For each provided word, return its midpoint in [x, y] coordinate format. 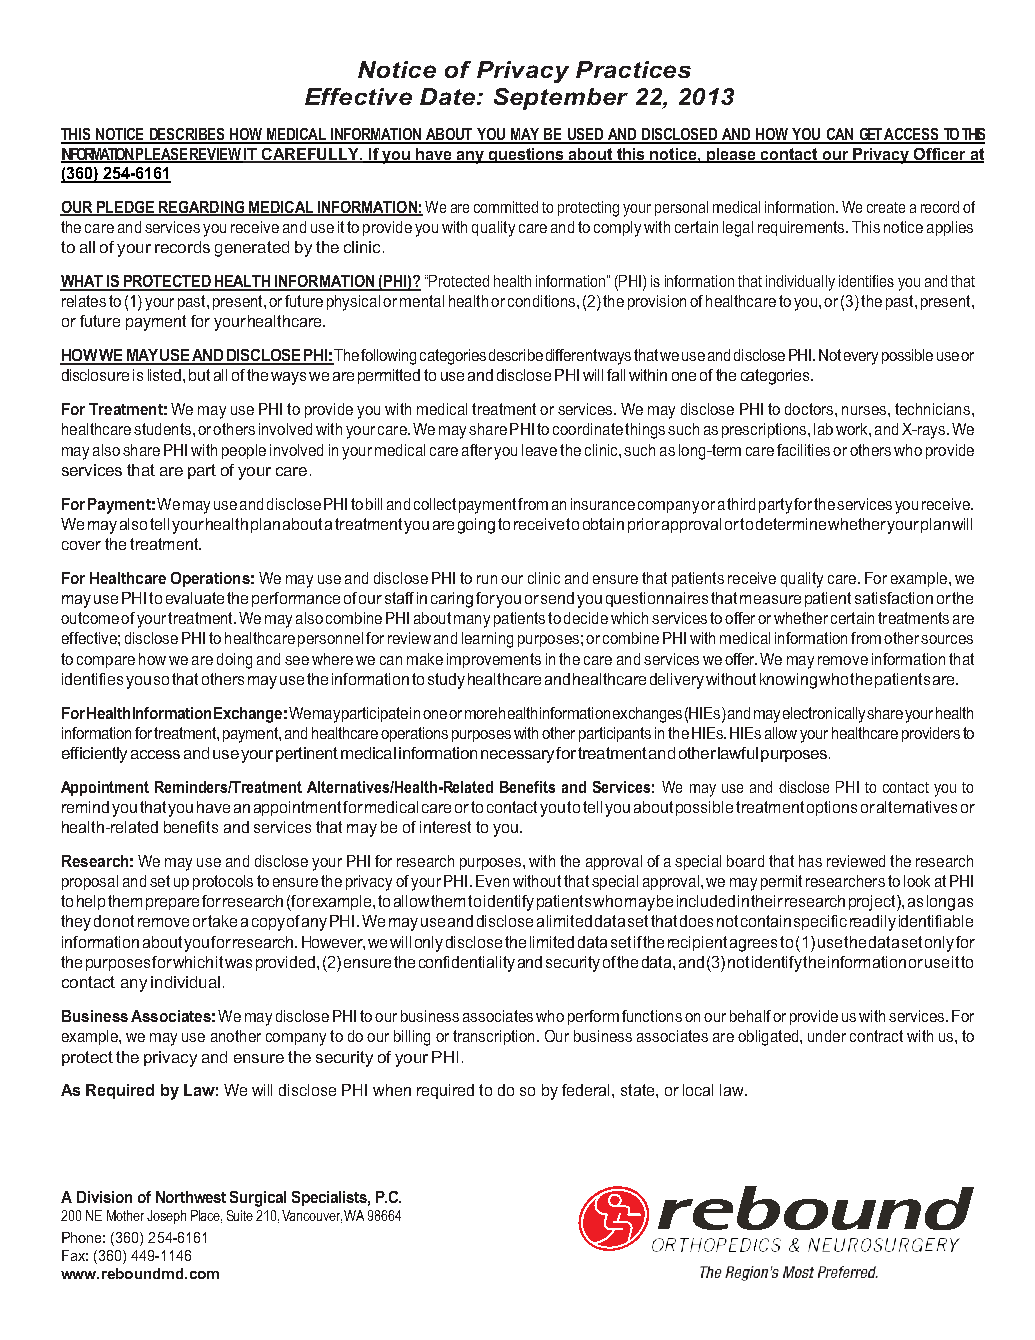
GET [870, 135]
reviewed [856, 861]
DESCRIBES [187, 135]
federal [587, 1090]
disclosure [95, 375]
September [561, 99]
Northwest [191, 1197]
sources [947, 639]
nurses [865, 410]
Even [492, 881]
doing [234, 661]
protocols [223, 882]
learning [487, 640]
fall [616, 375]
